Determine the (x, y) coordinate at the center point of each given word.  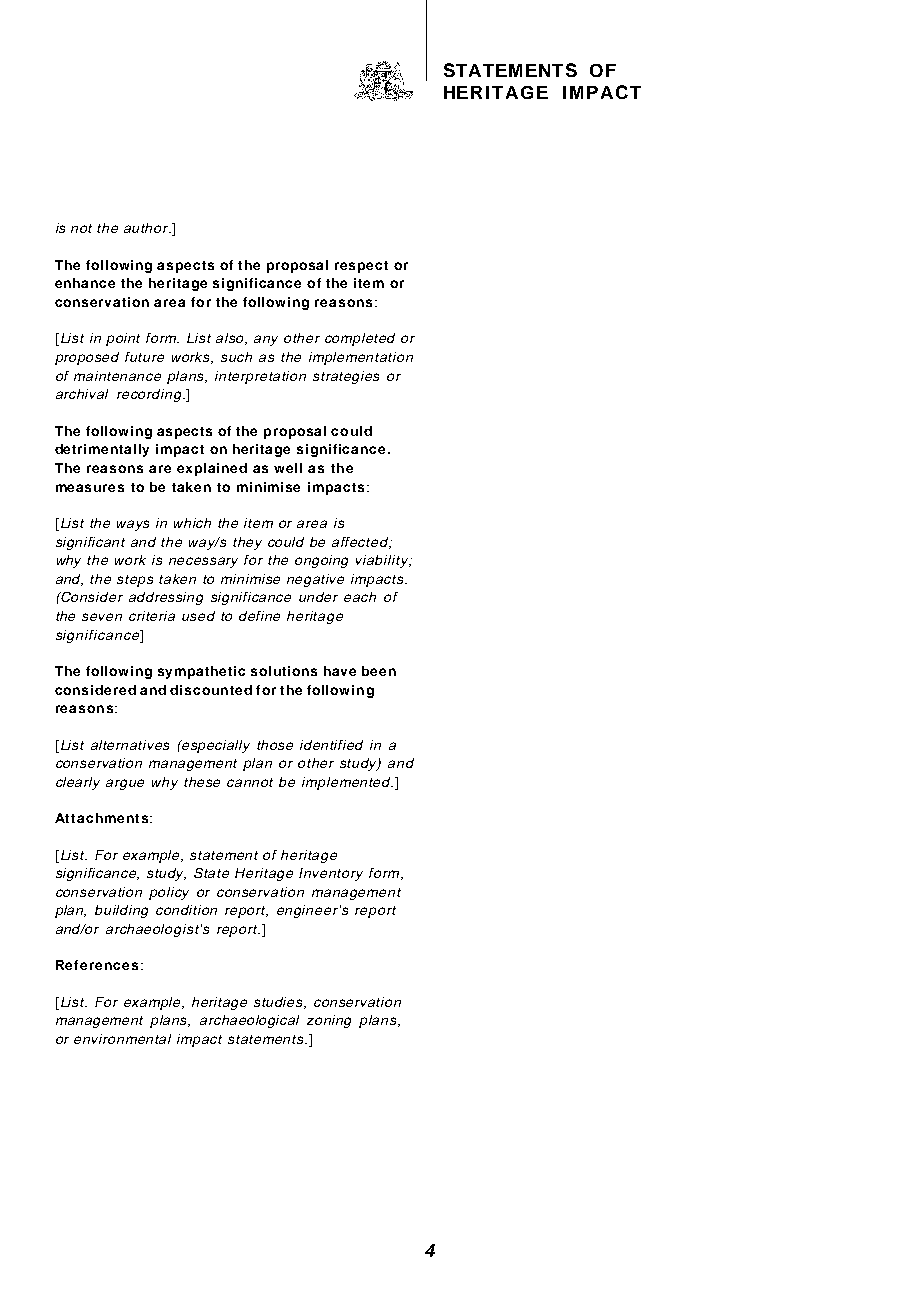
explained (212, 469)
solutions (284, 671)
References (97, 965)
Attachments (101, 818)
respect (361, 267)
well (288, 468)
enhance (85, 283)
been (379, 671)
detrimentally (102, 450)
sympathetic (201, 672)
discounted (211, 690)
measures (90, 488)
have (340, 671)
